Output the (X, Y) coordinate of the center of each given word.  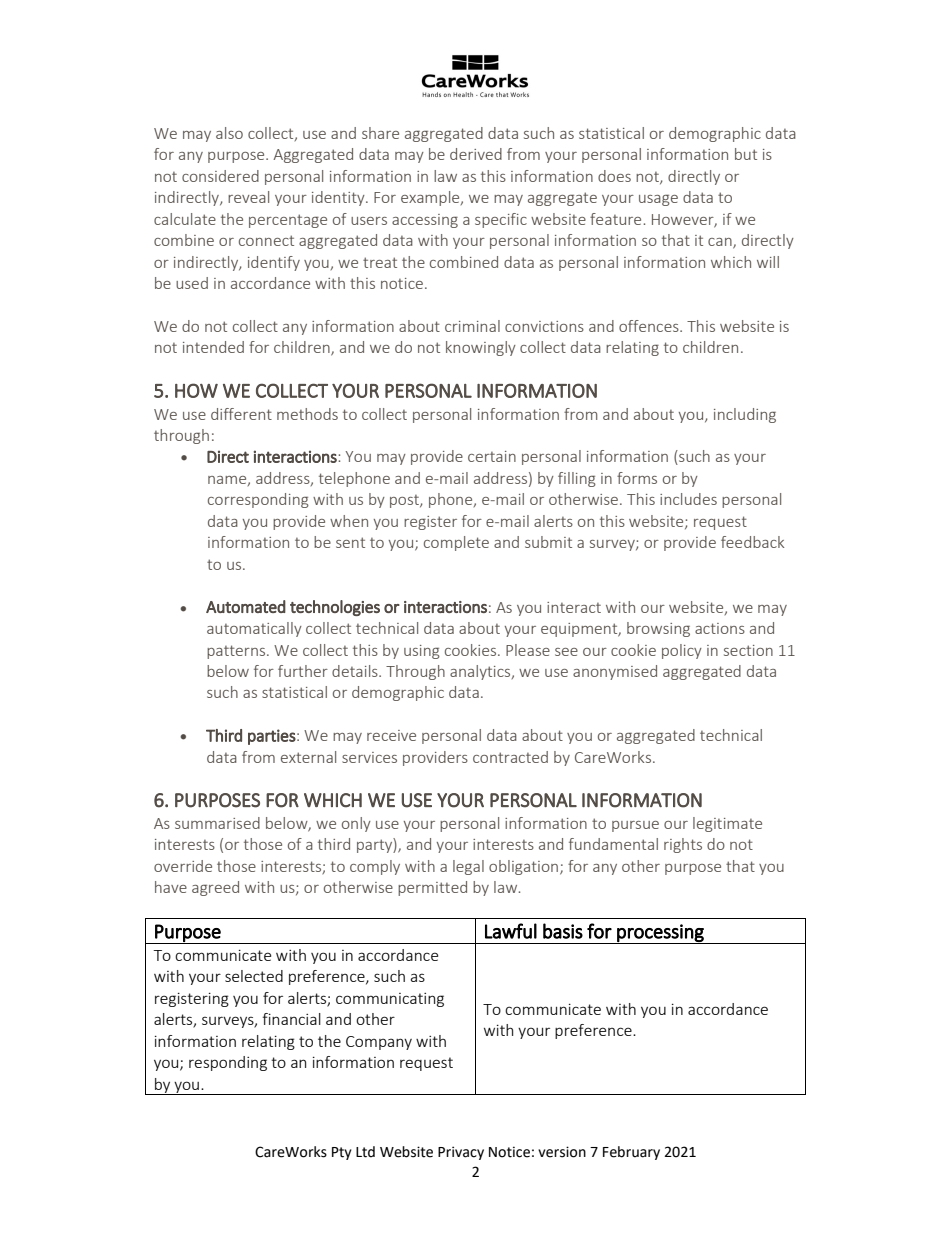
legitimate (727, 824)
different (241, 414)
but (746, 154)
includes (688, 499)
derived (476, 154)
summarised (217, 823)
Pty (342, 1153)
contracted (510, 757)
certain (492, 456)
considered (220, 176)
